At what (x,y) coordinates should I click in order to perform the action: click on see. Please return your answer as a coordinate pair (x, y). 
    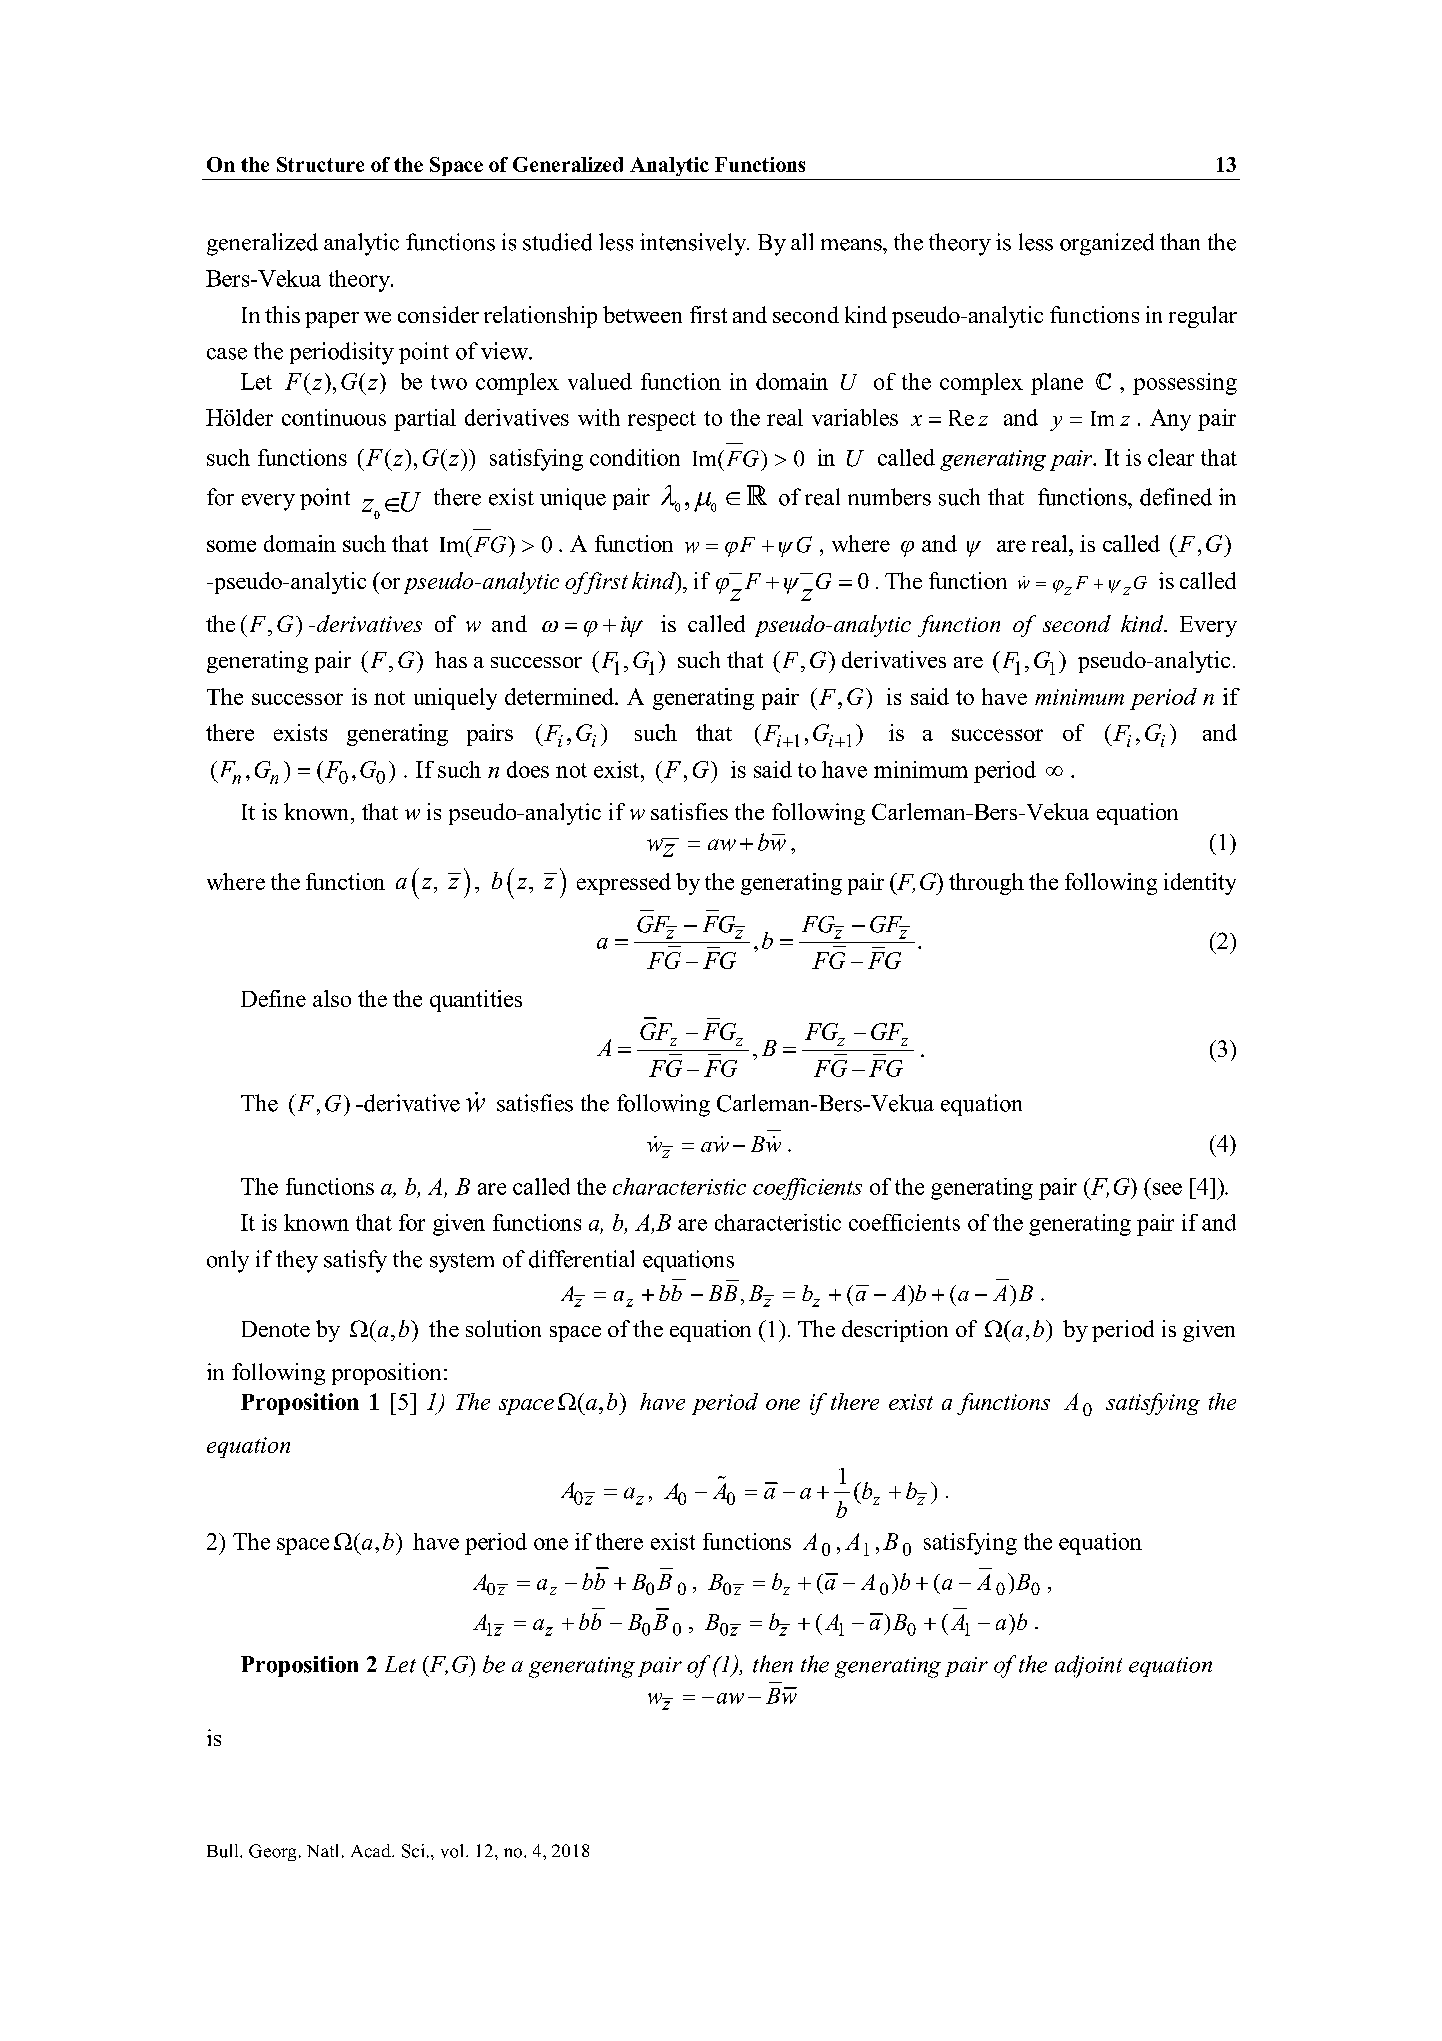
    Looking at the image, I should click on (1167, 1189).
